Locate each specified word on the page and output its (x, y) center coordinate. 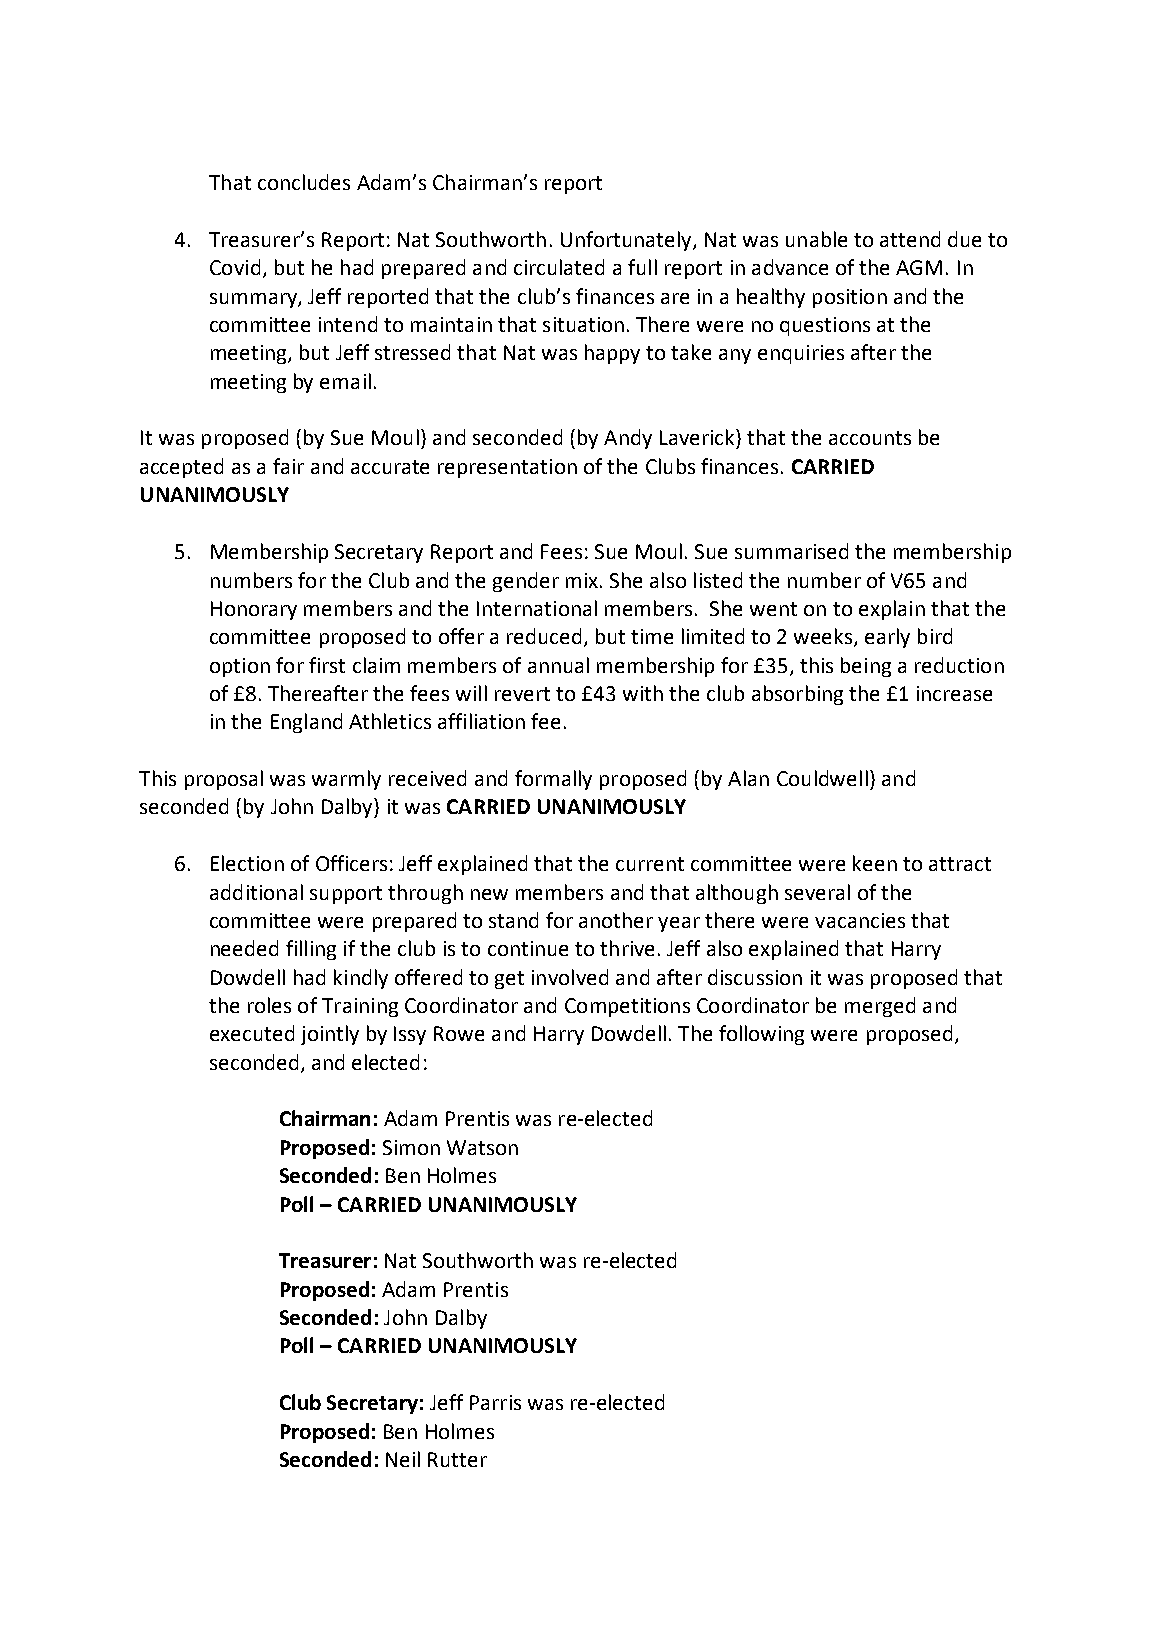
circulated (559, 267)
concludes (304, 182)
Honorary (254, 610)
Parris (495, 1402)
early (887, 638)
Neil (403, 1459)
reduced (544, 636)
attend (910, 239)
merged (880, 1007)
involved (570, 977)
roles (269, 1005)
